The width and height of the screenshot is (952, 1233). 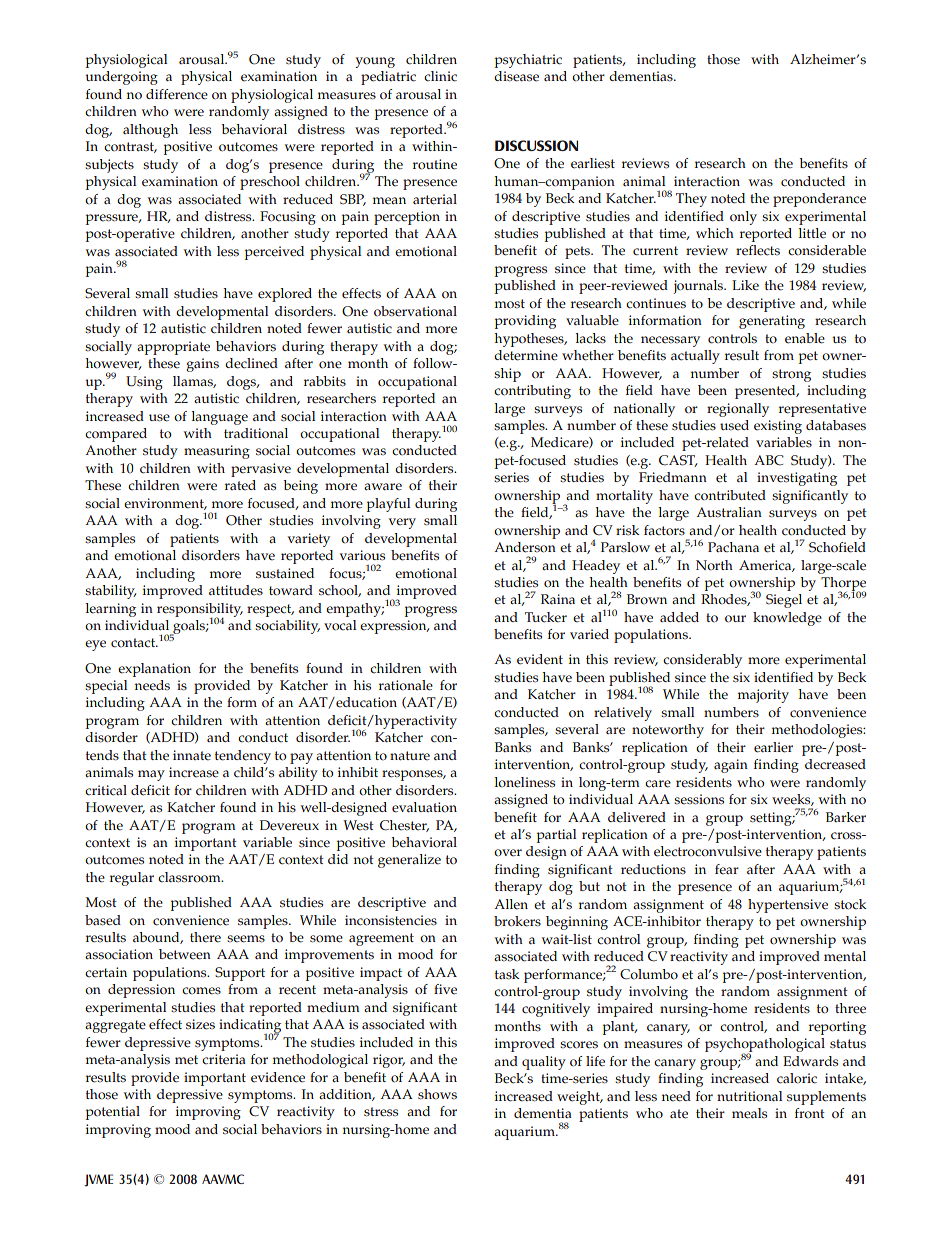 I want to click on clinic, so click(x=440, y=76).
